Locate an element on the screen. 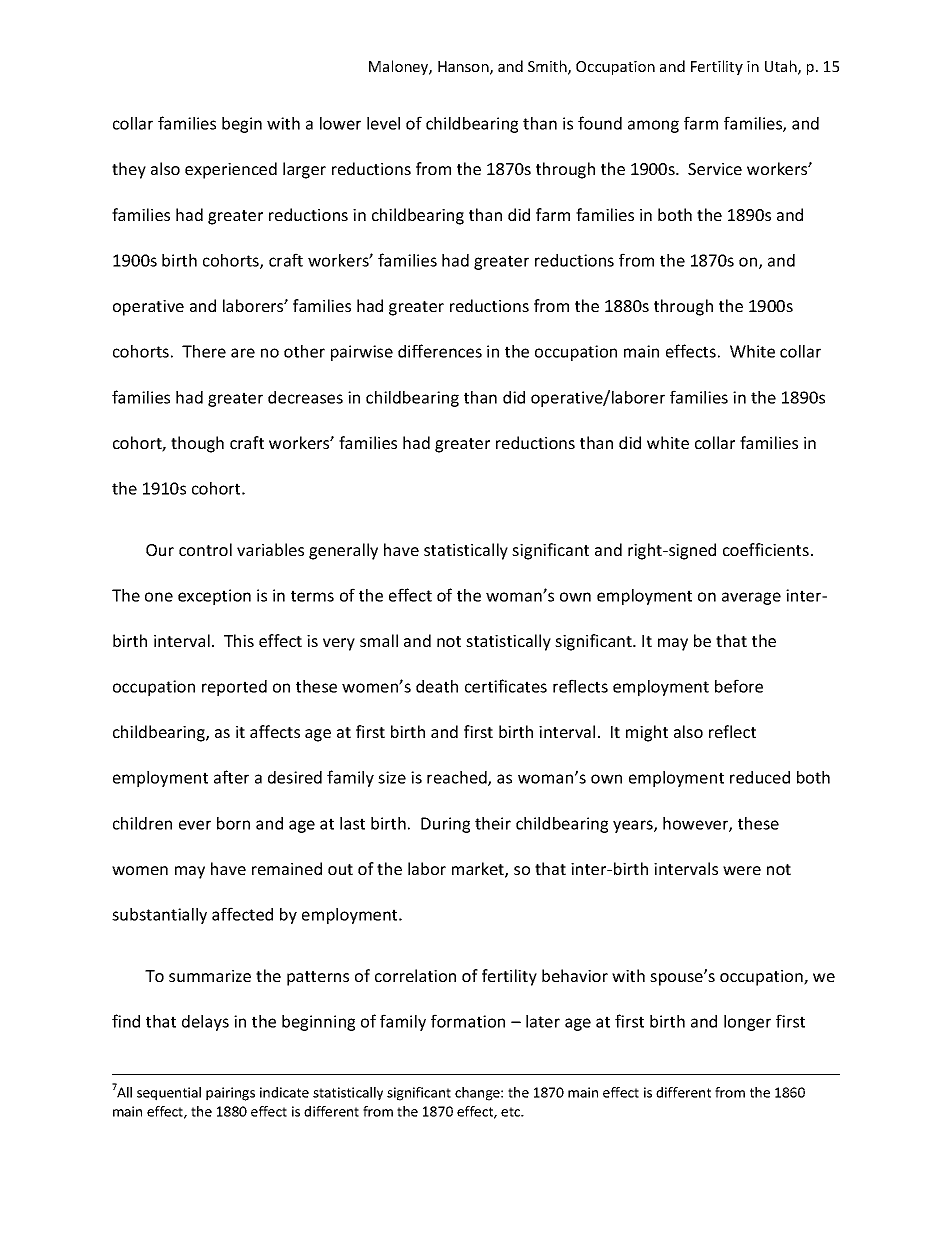 Image resolution: width=952 pixels, height=1233 pixels. exception is located at coordinates (214, 597).
